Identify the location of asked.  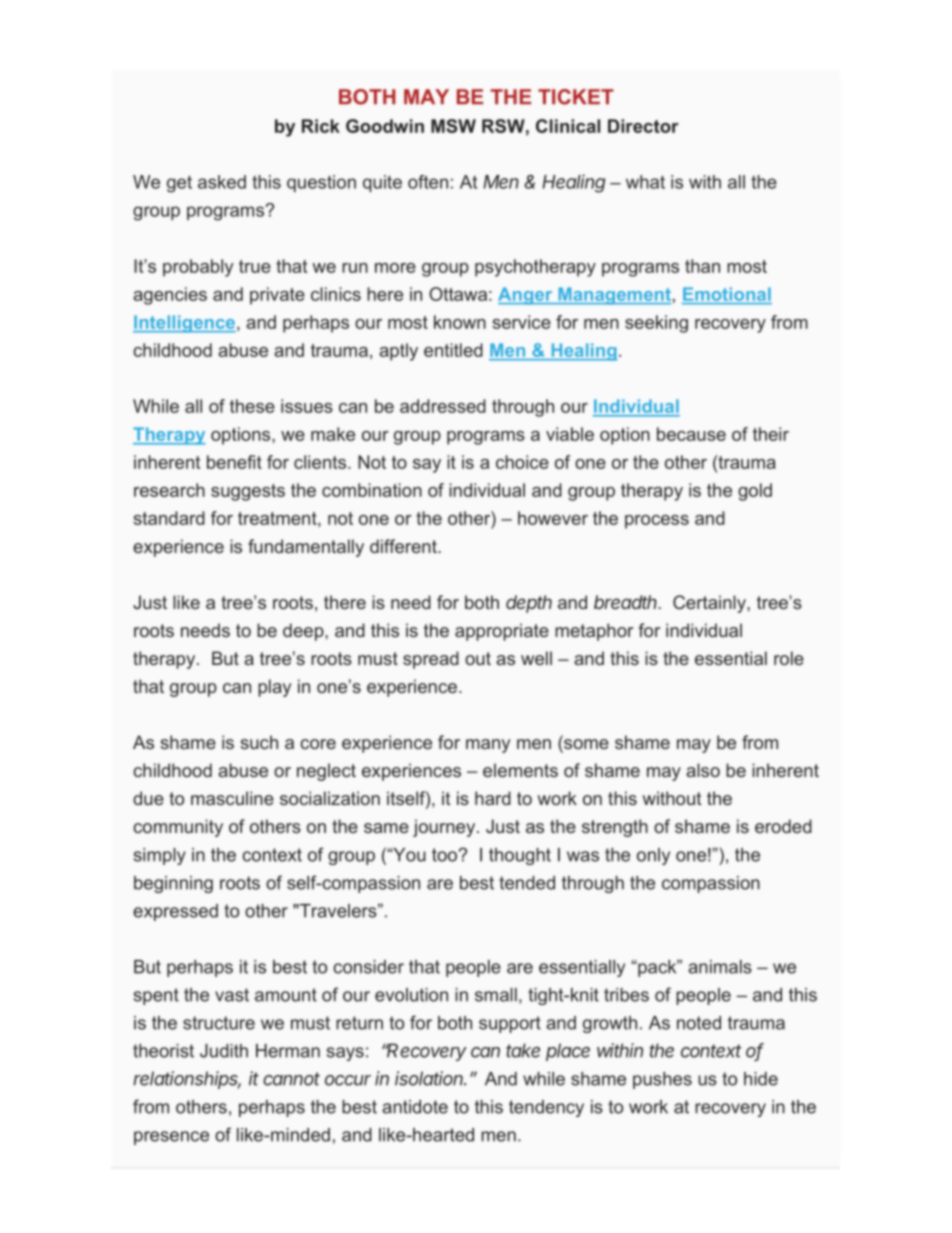
(222, 182).
